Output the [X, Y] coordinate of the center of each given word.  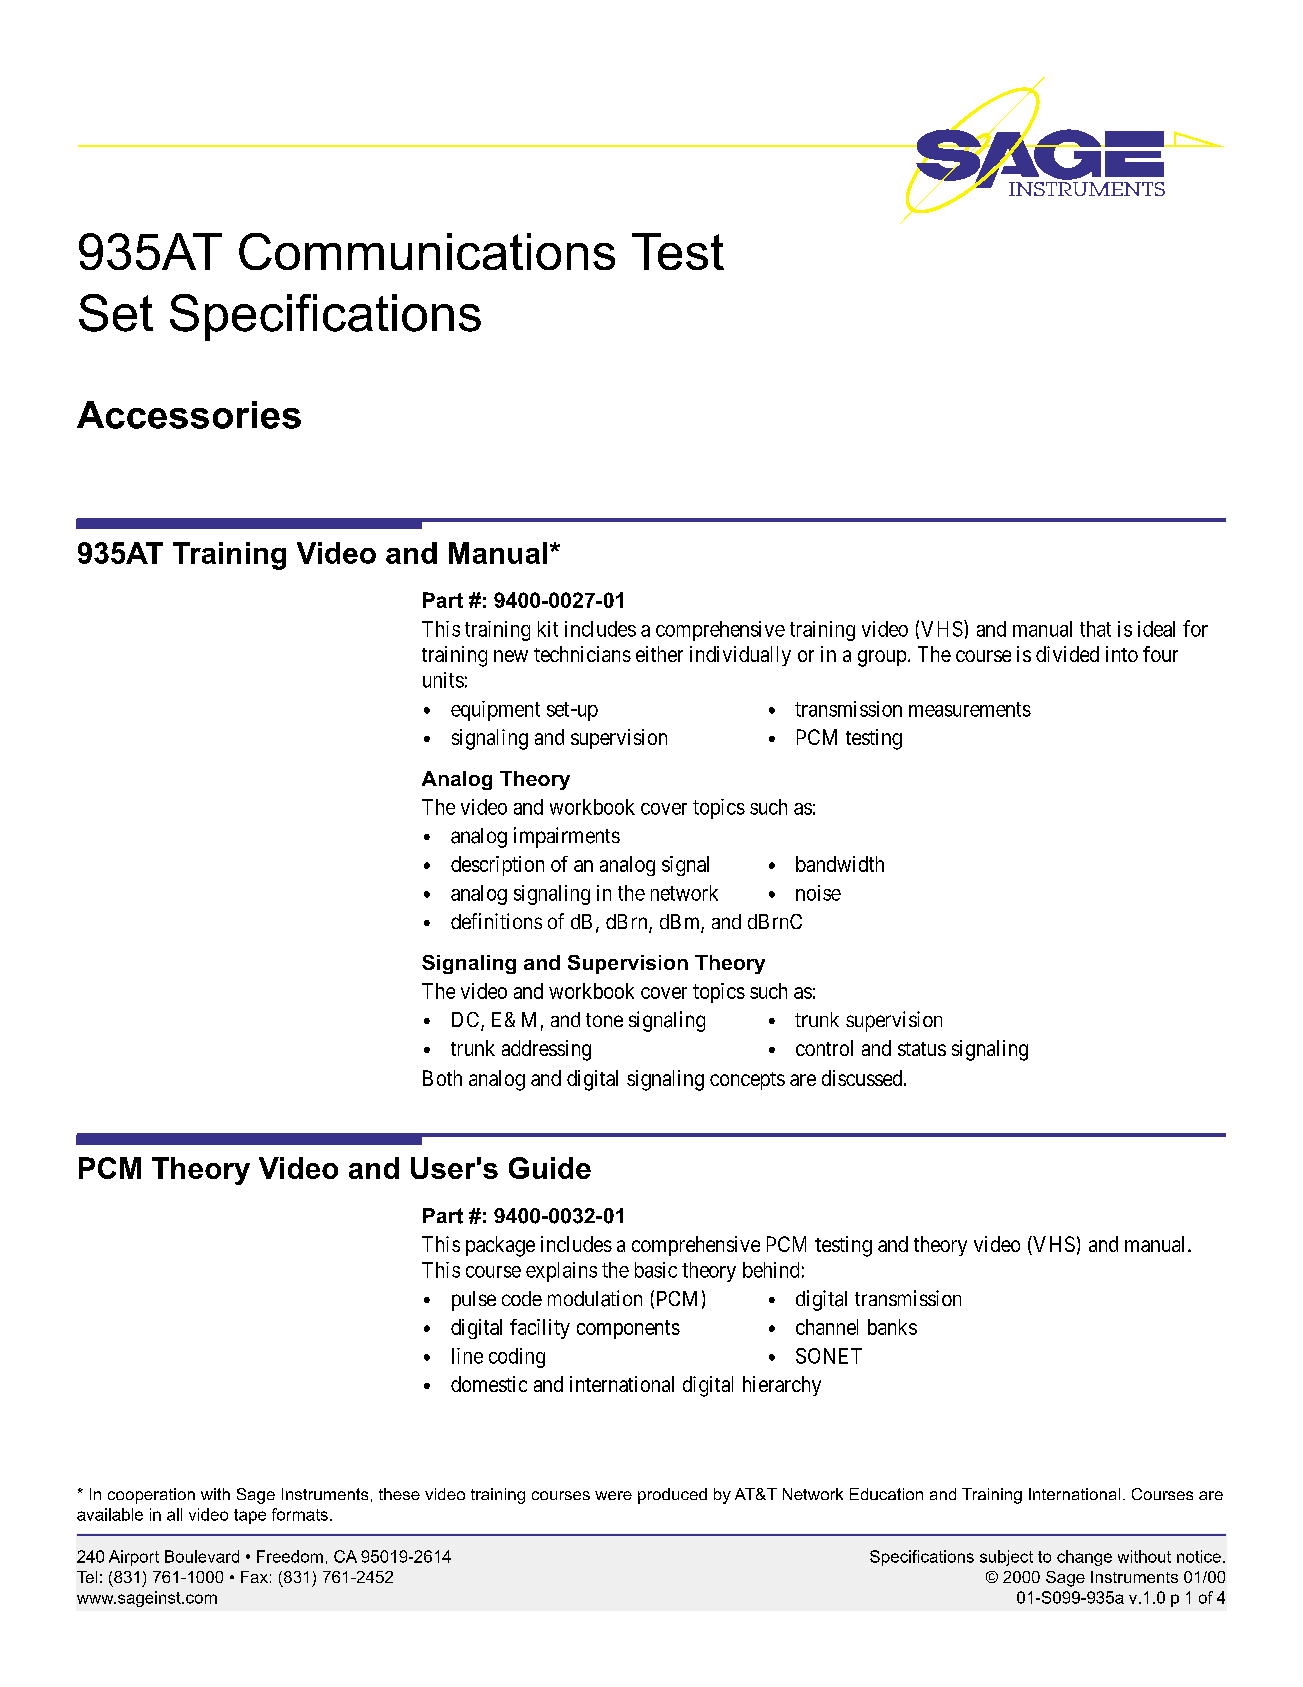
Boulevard [202, 1556]
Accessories [189, 415]
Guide [550, 1168]
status [922, 1049]
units [443, 680]
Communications [427, 251]
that [1095, 629]
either [659, 654]
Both [442, 1078]
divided [1067, 654]
